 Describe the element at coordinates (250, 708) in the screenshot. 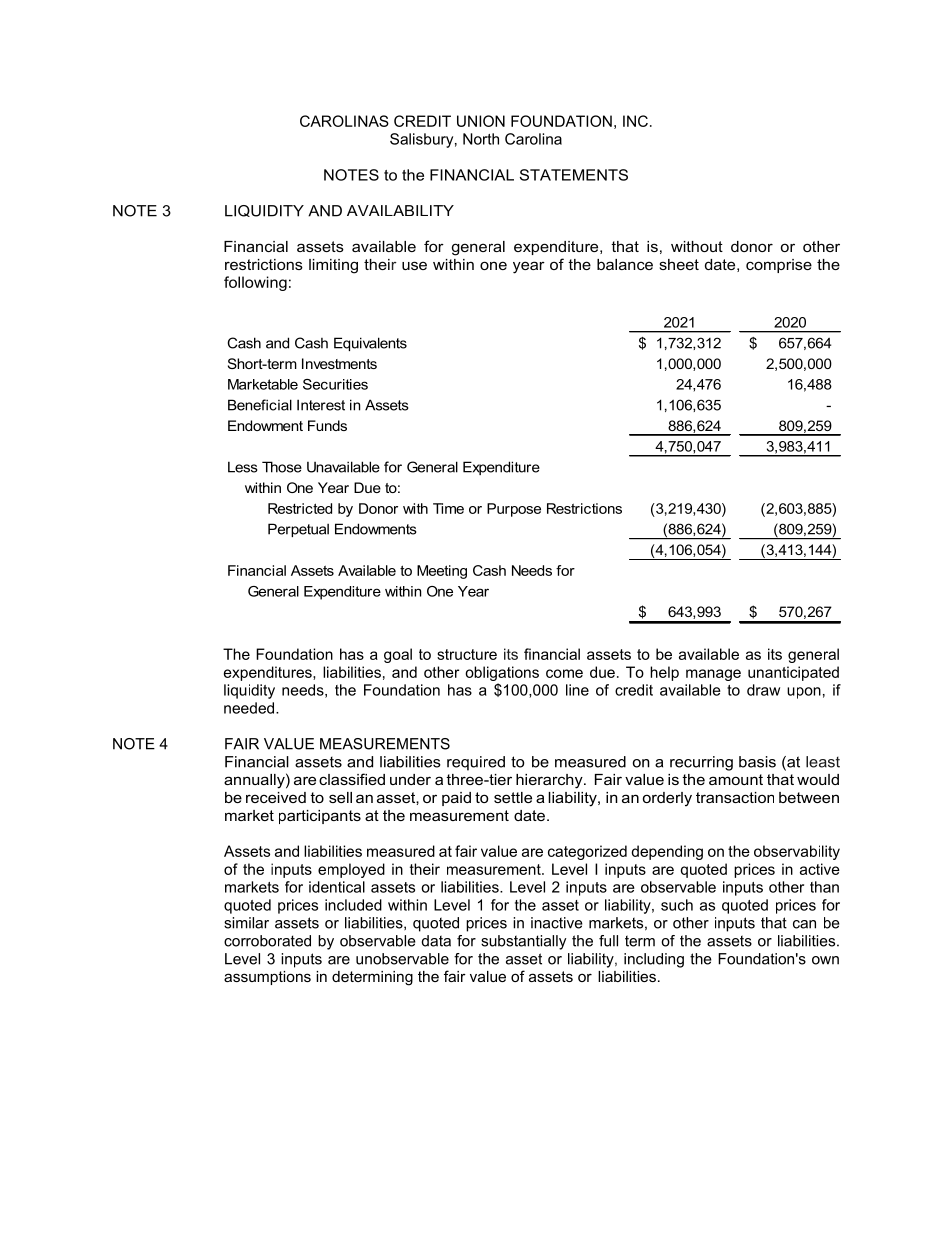

I see `needed` at that location.
